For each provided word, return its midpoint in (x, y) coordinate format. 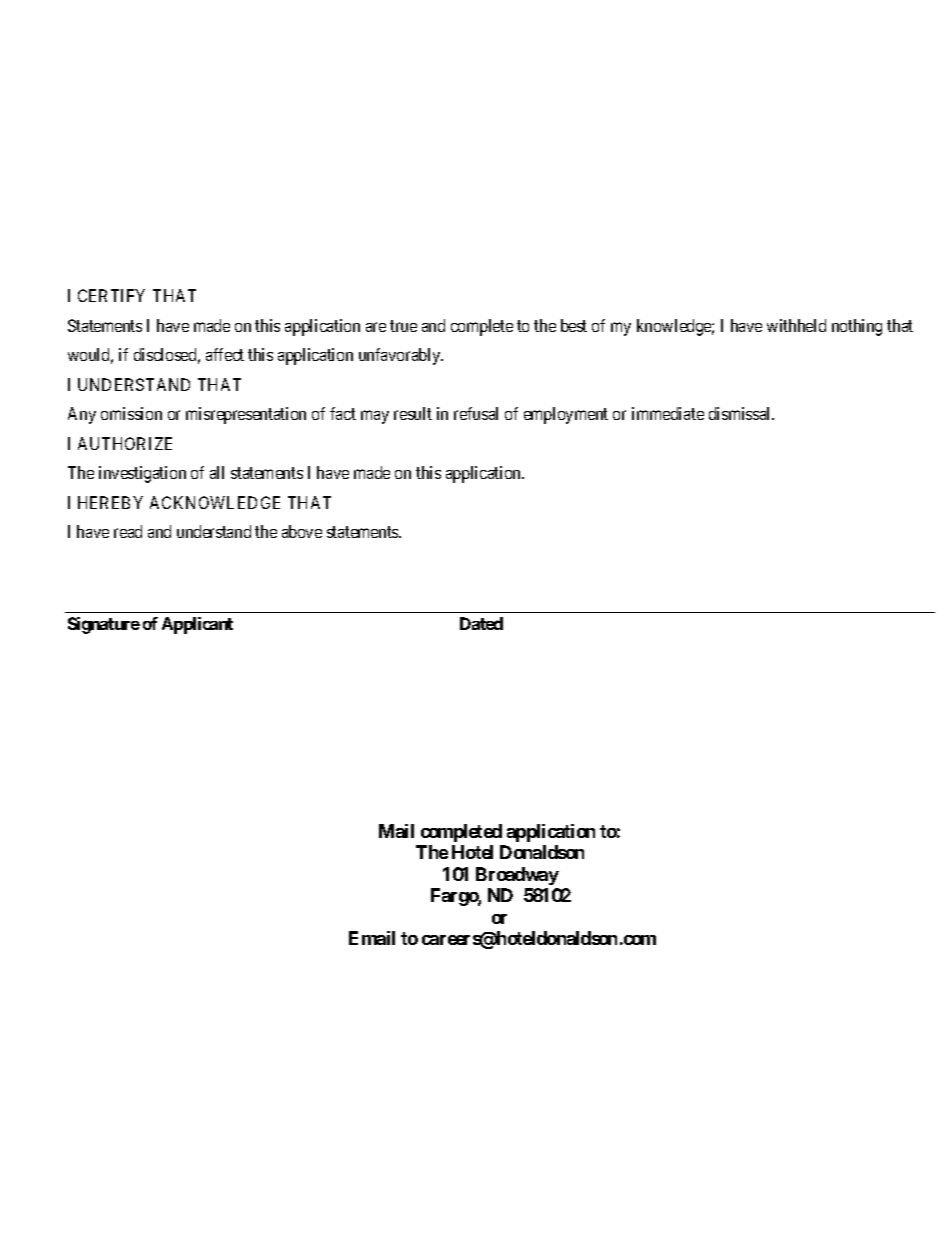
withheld (796, 325)
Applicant (197, 625)
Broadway (517, 876)
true (403, 326)
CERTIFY (111, 295)
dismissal (741, 413)
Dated (481, 623)
